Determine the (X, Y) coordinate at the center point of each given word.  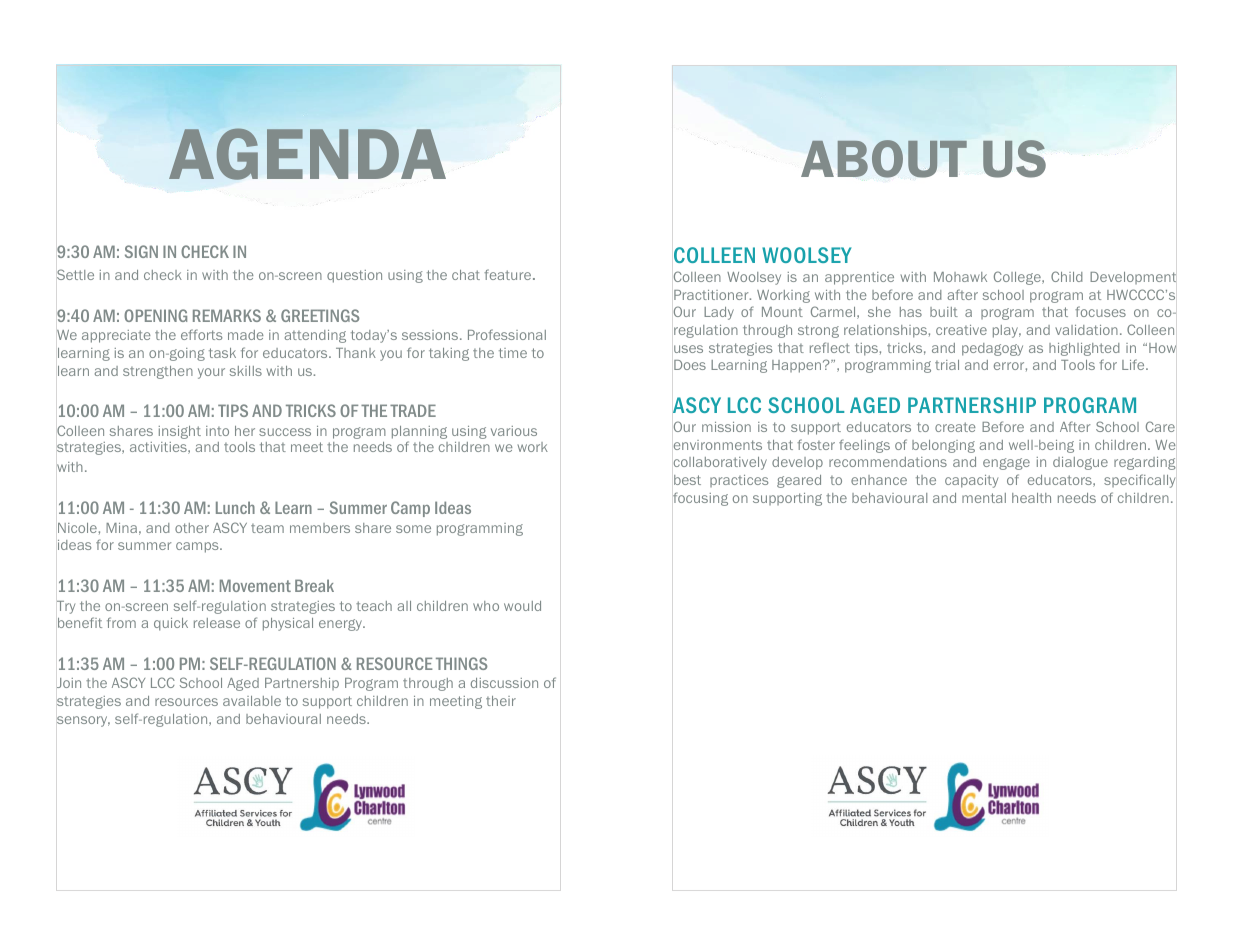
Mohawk (960, 277)
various (514, 431)
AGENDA (307, 154)
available (252, 701)
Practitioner (712, 295)
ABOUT (884, 159)
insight (180, 432)
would (522, 606)
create (955, 427)
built (944, 312)
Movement (255, 585)
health (1031, 498)
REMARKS (227, 315)
